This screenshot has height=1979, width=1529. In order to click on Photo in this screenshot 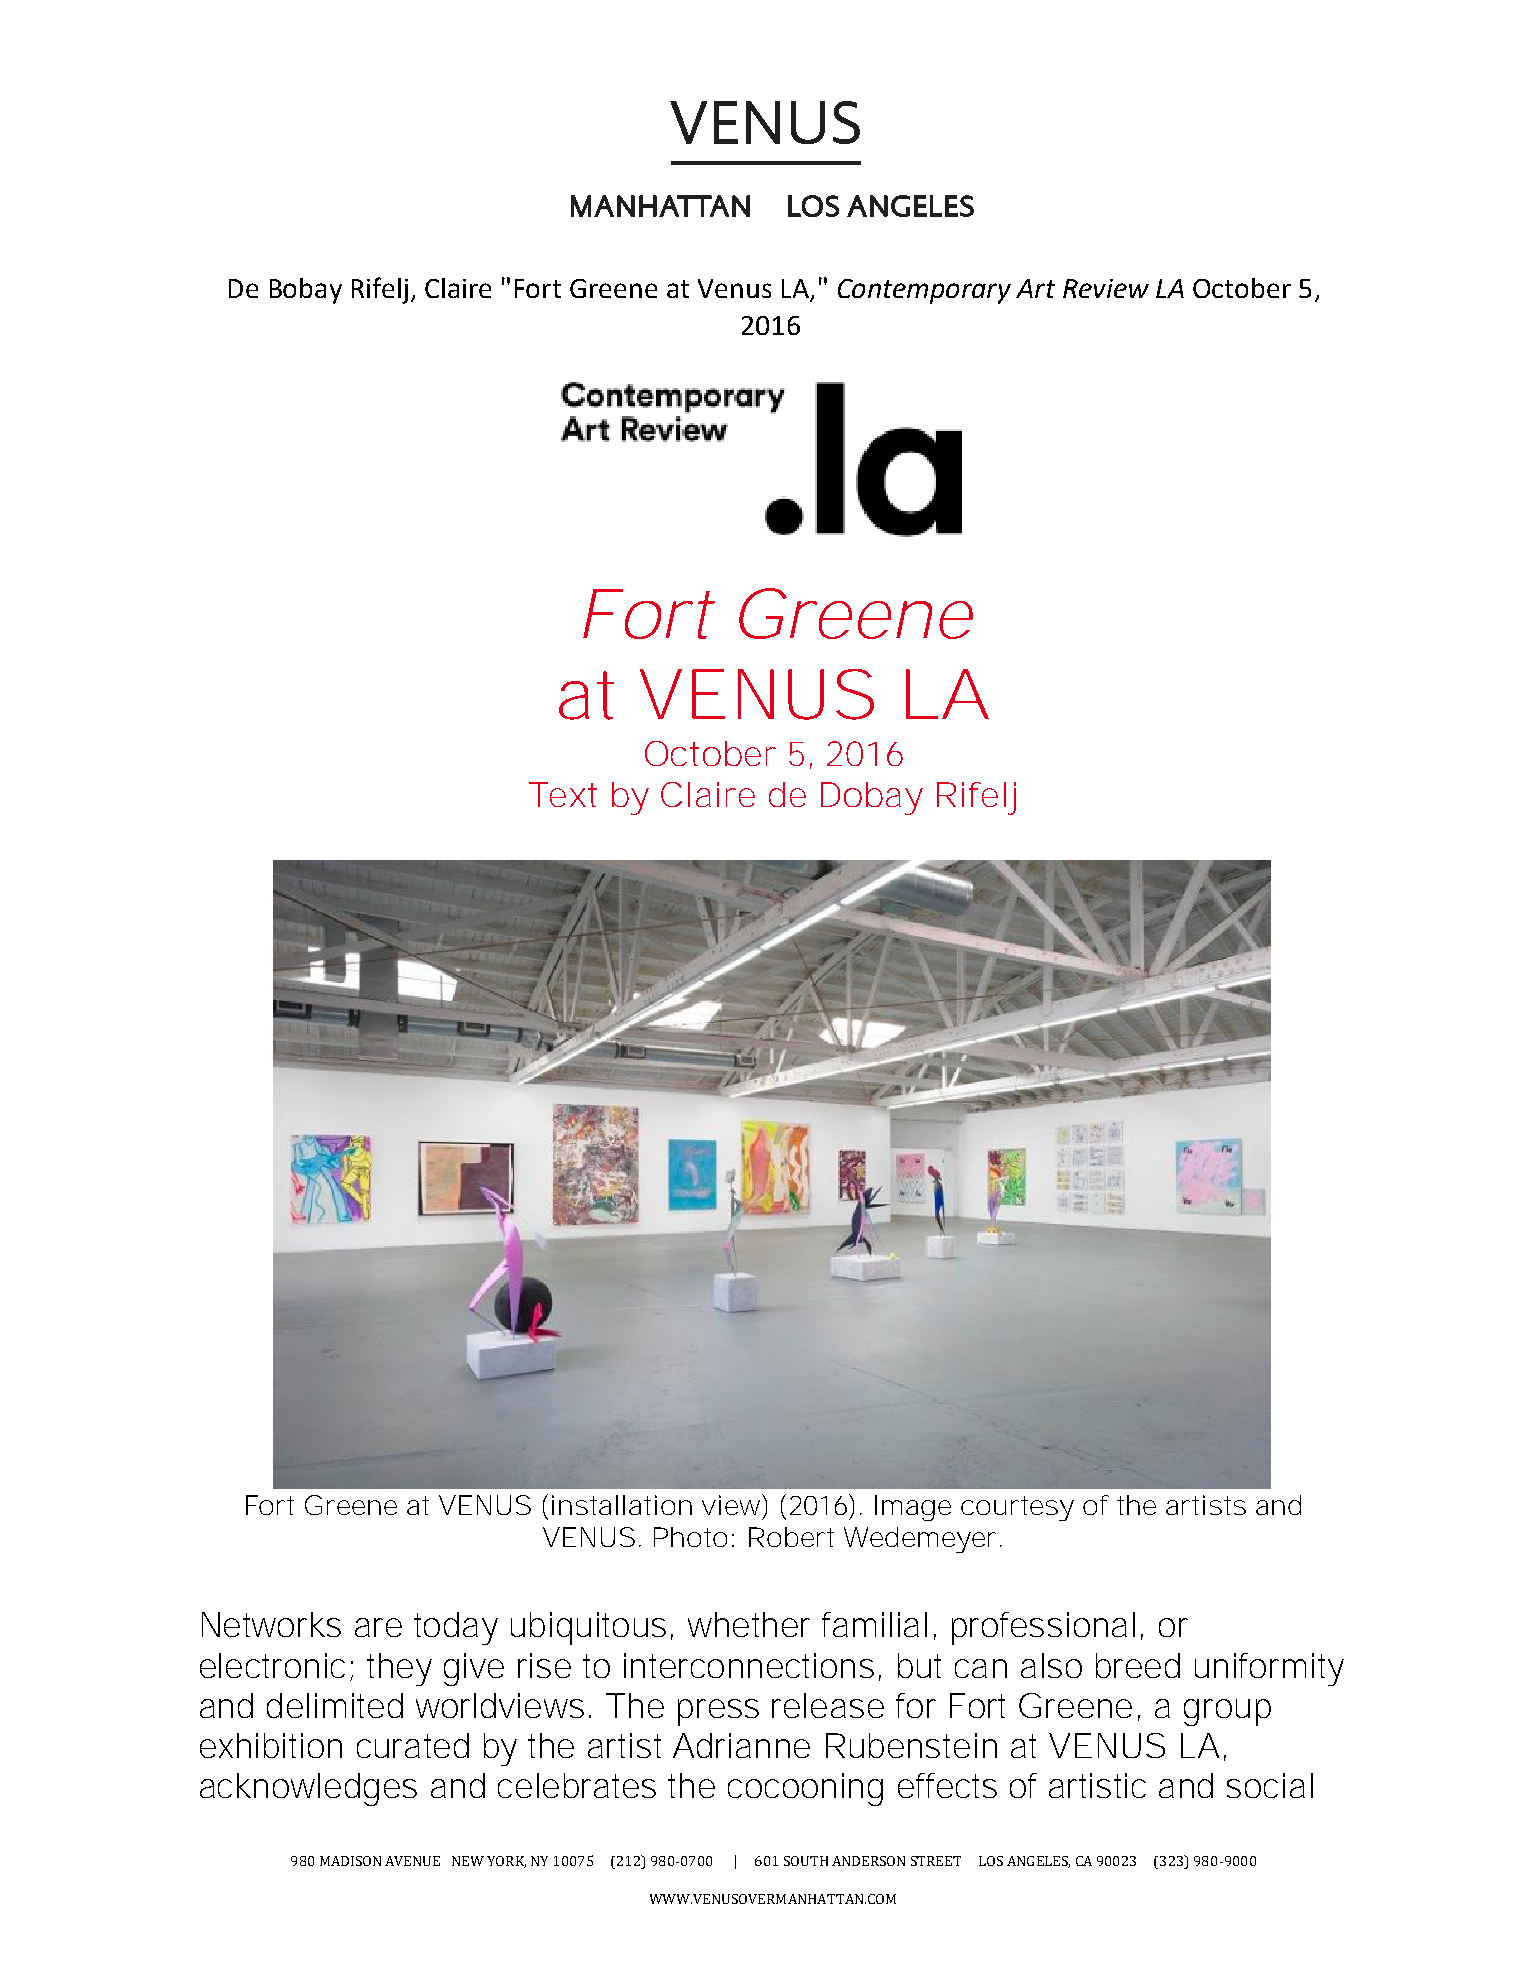, I will do `click(690, 1537)`.
